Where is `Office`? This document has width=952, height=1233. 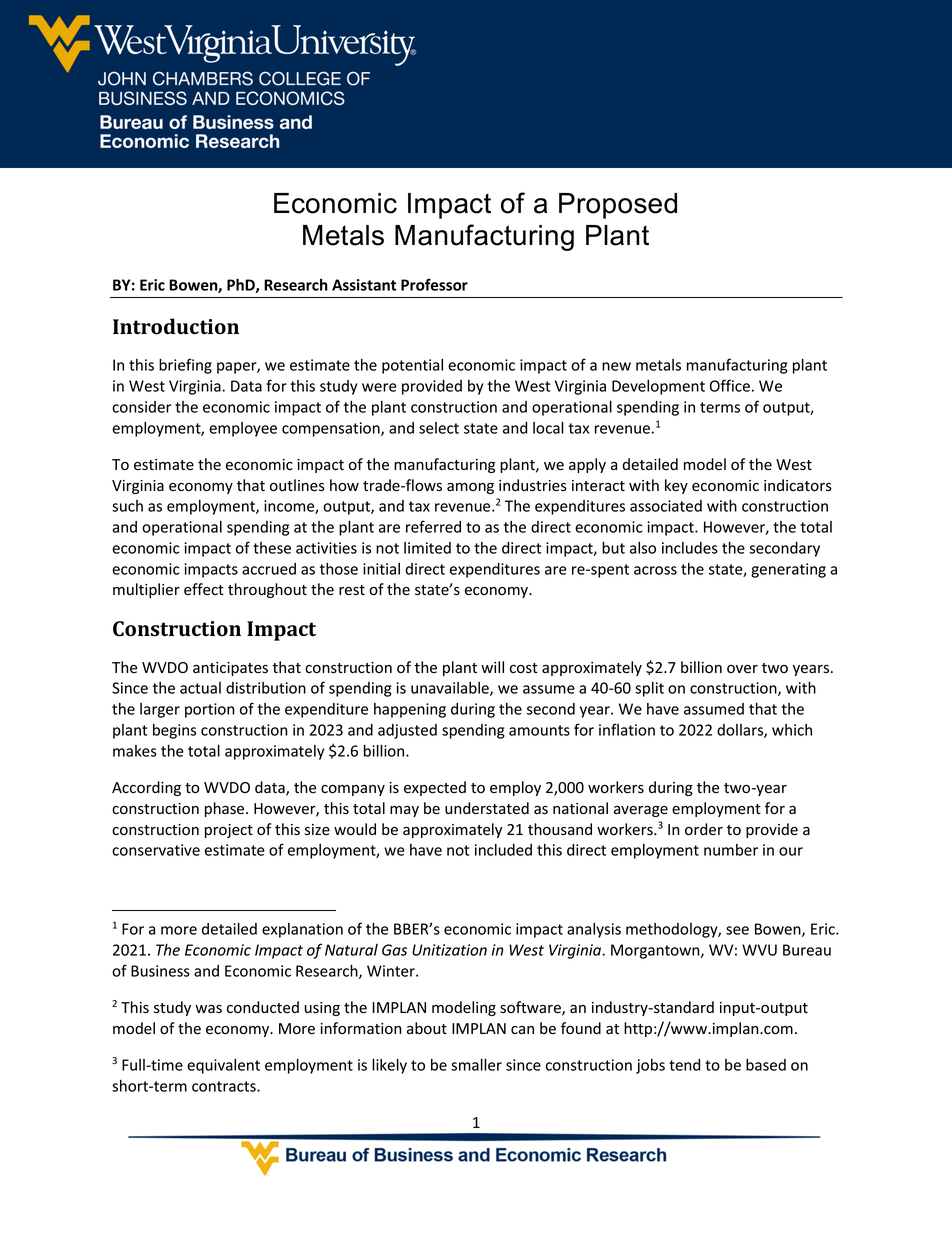 Office is located at coordinates (730, 385).
